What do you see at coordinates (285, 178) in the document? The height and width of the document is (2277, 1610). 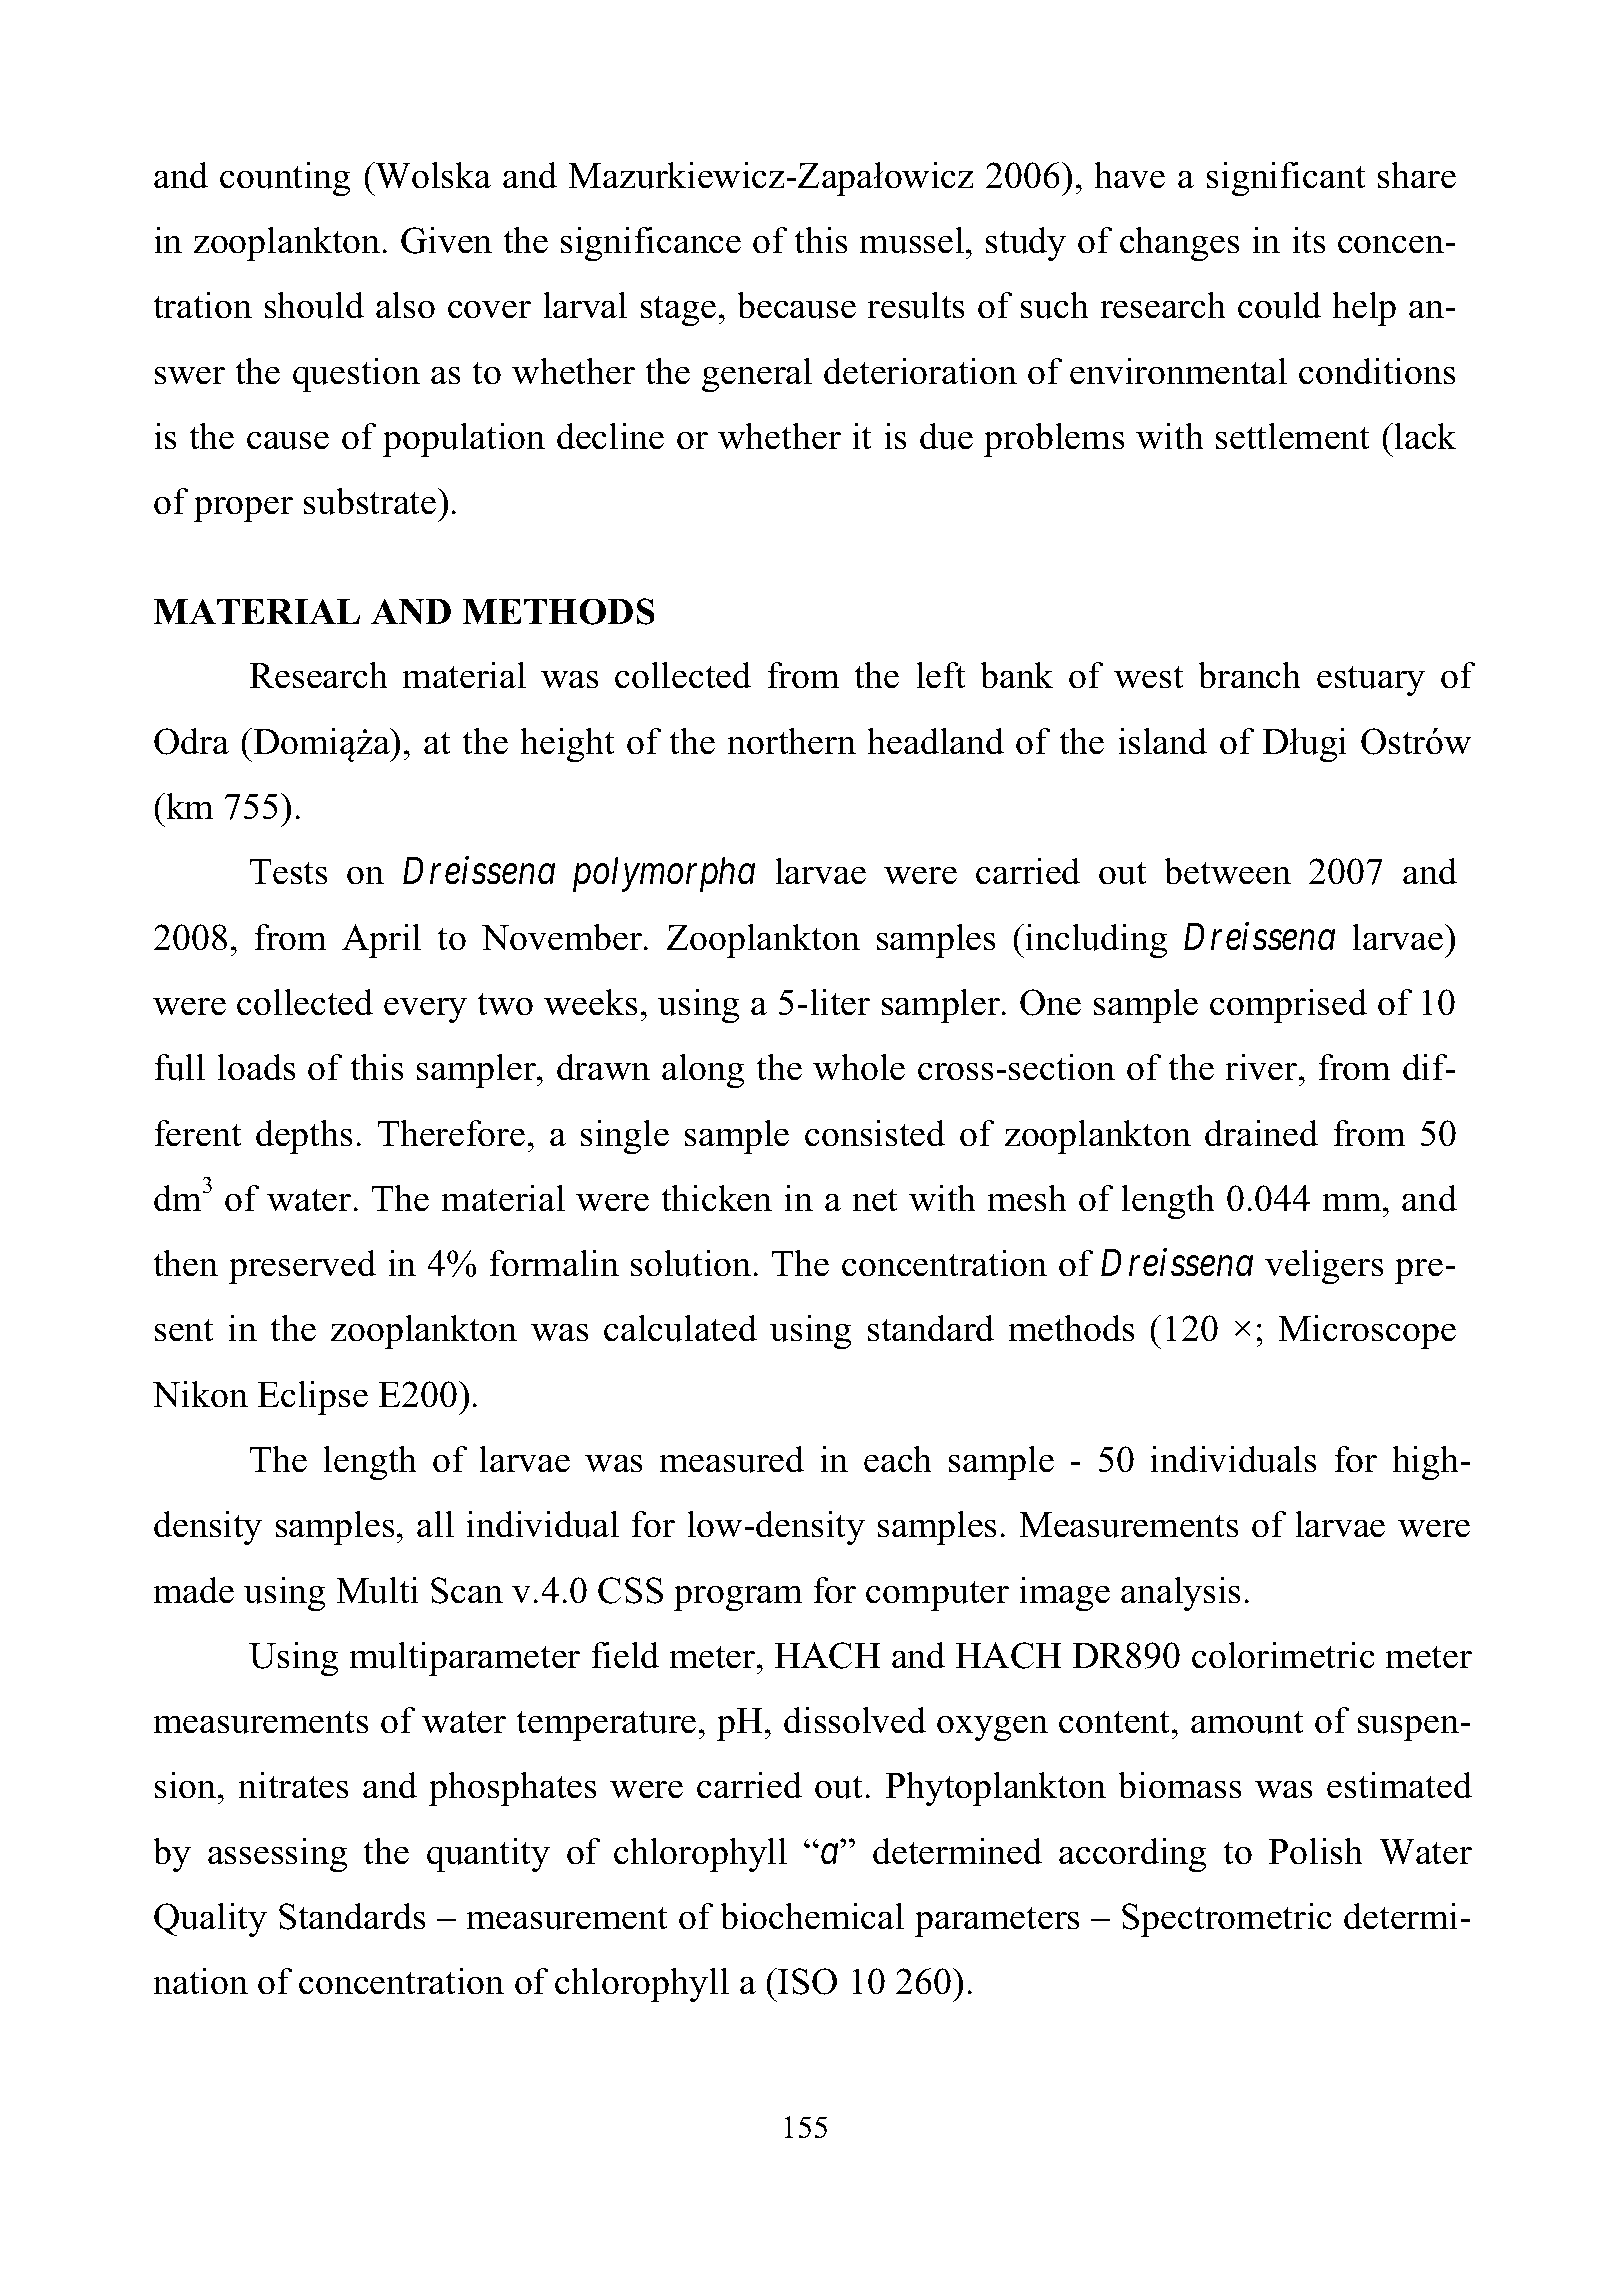 I see `counting` at bounding box center [285, 178].
